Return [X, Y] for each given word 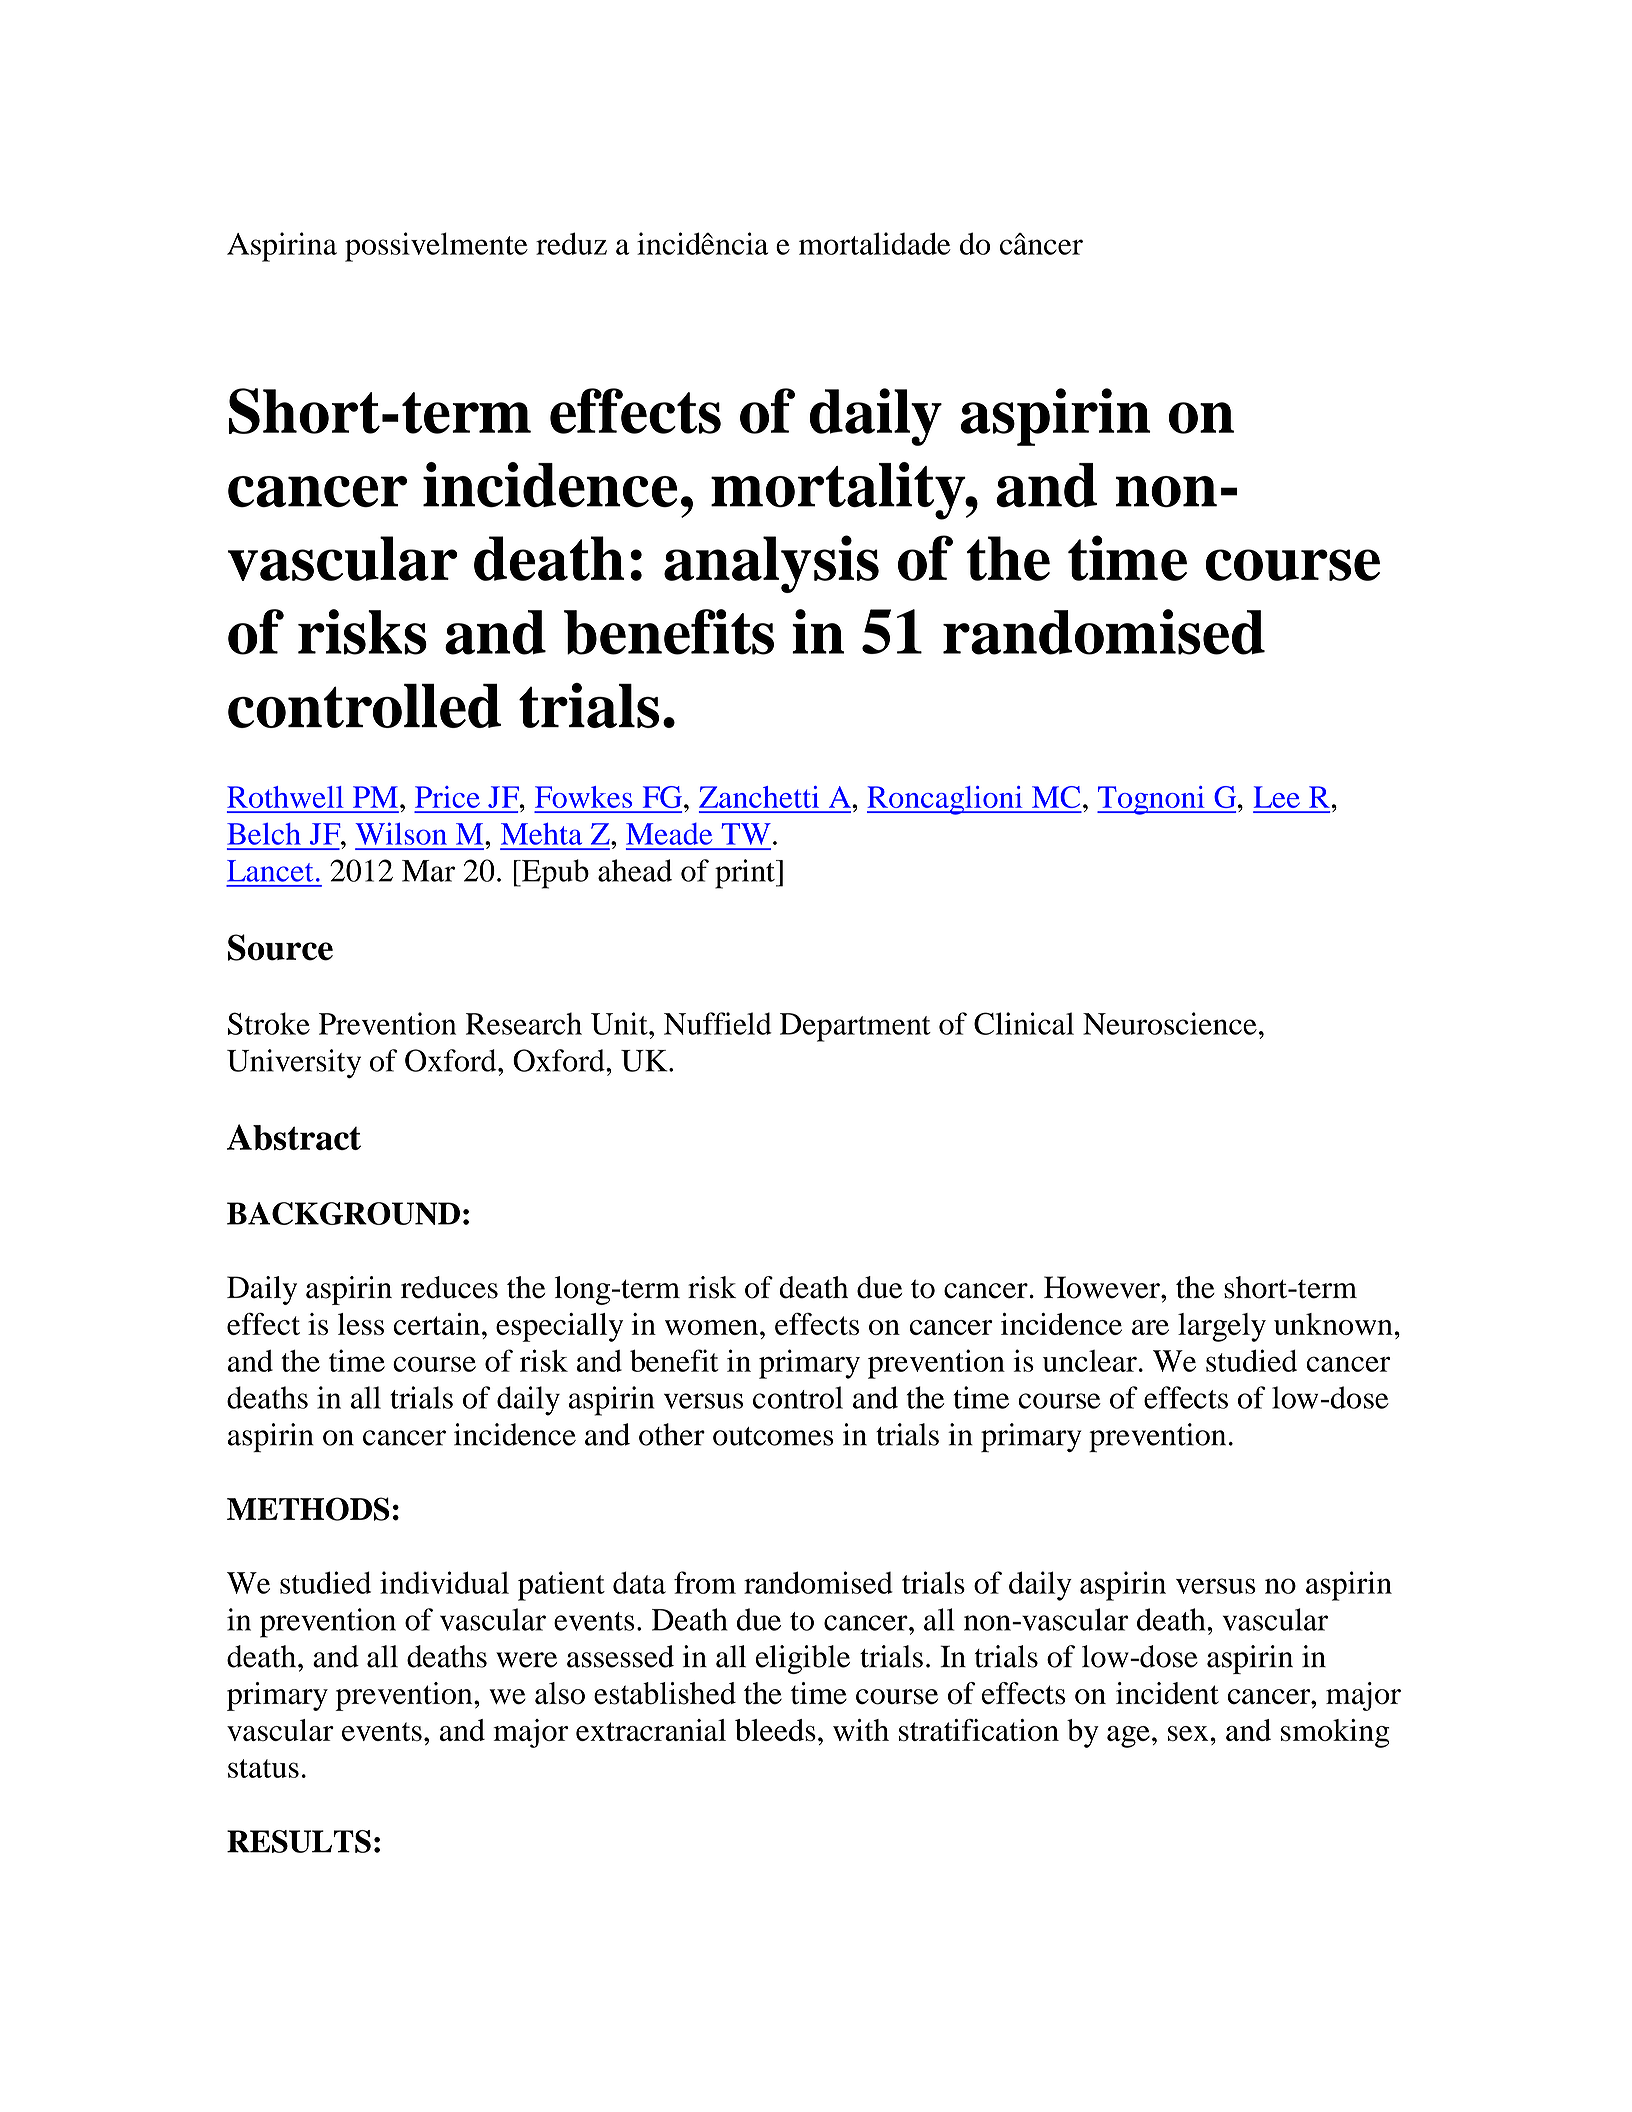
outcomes [773, 1436]
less [361, 1324]
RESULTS [299, 1841]
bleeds [775, 1730]
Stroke [269, 1023]
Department [855, 1027]
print [746, 874]
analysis [771, 564]
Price [447, 797]
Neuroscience [1170, 1023]
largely [1222, 1327]
